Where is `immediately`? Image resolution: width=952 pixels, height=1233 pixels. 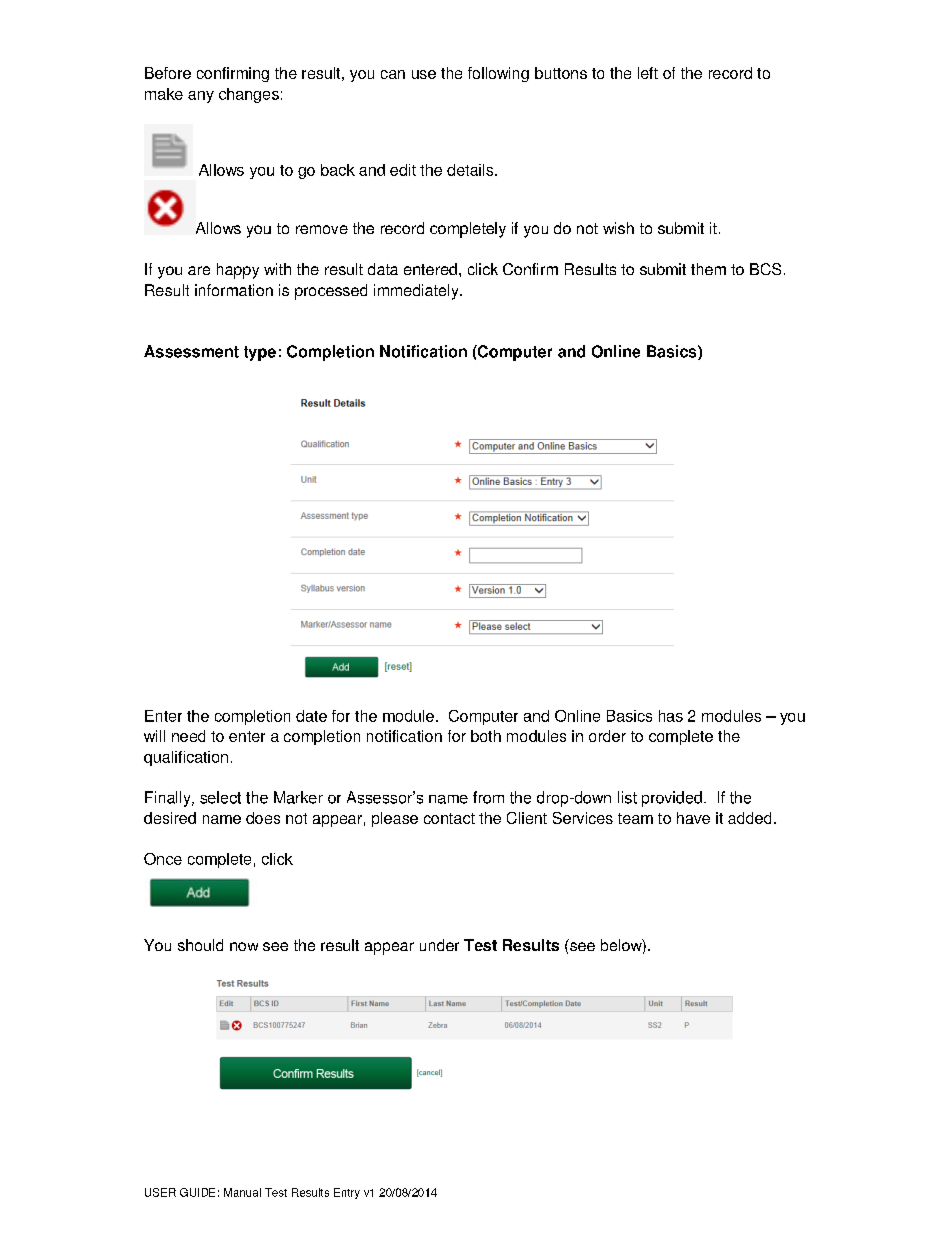
immediately is located at coordinates (417, 292).
